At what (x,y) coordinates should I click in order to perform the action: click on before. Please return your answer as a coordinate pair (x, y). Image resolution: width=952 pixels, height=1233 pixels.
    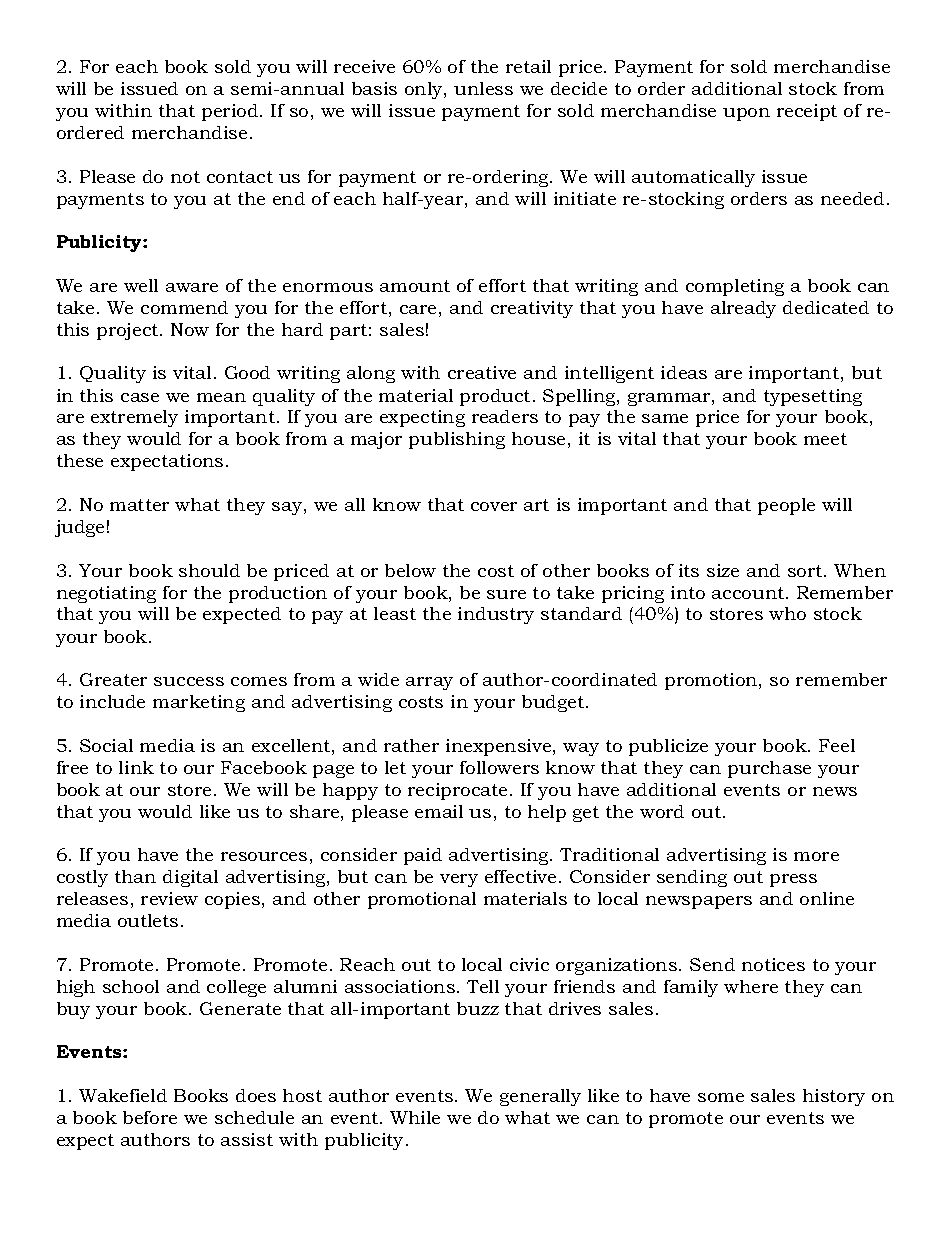
    Looking at the image, I should click on (150, 1117).
